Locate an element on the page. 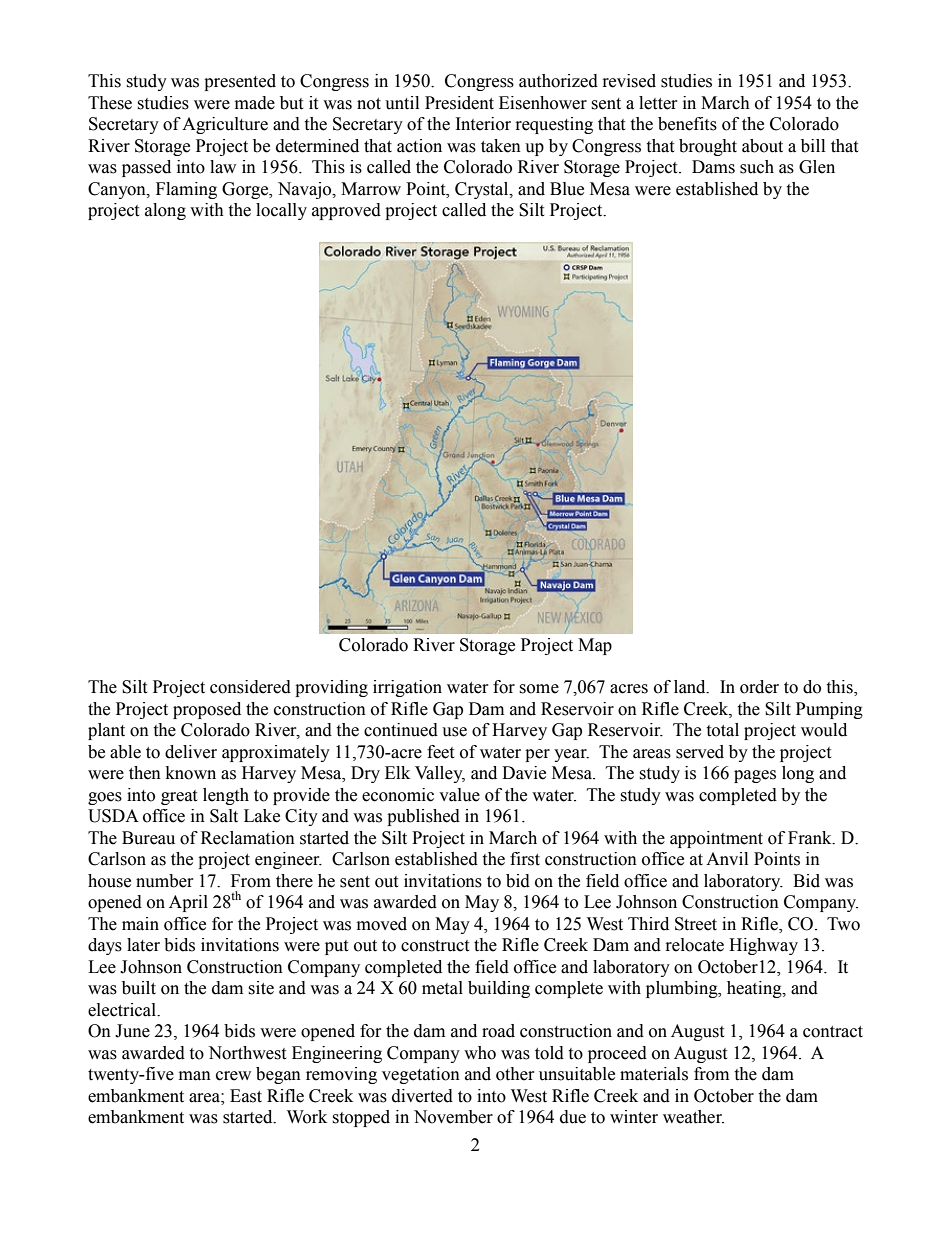 Image resolution: width=952 pixels, height=1233 pixels. first is located at coordinates (525, 859).
